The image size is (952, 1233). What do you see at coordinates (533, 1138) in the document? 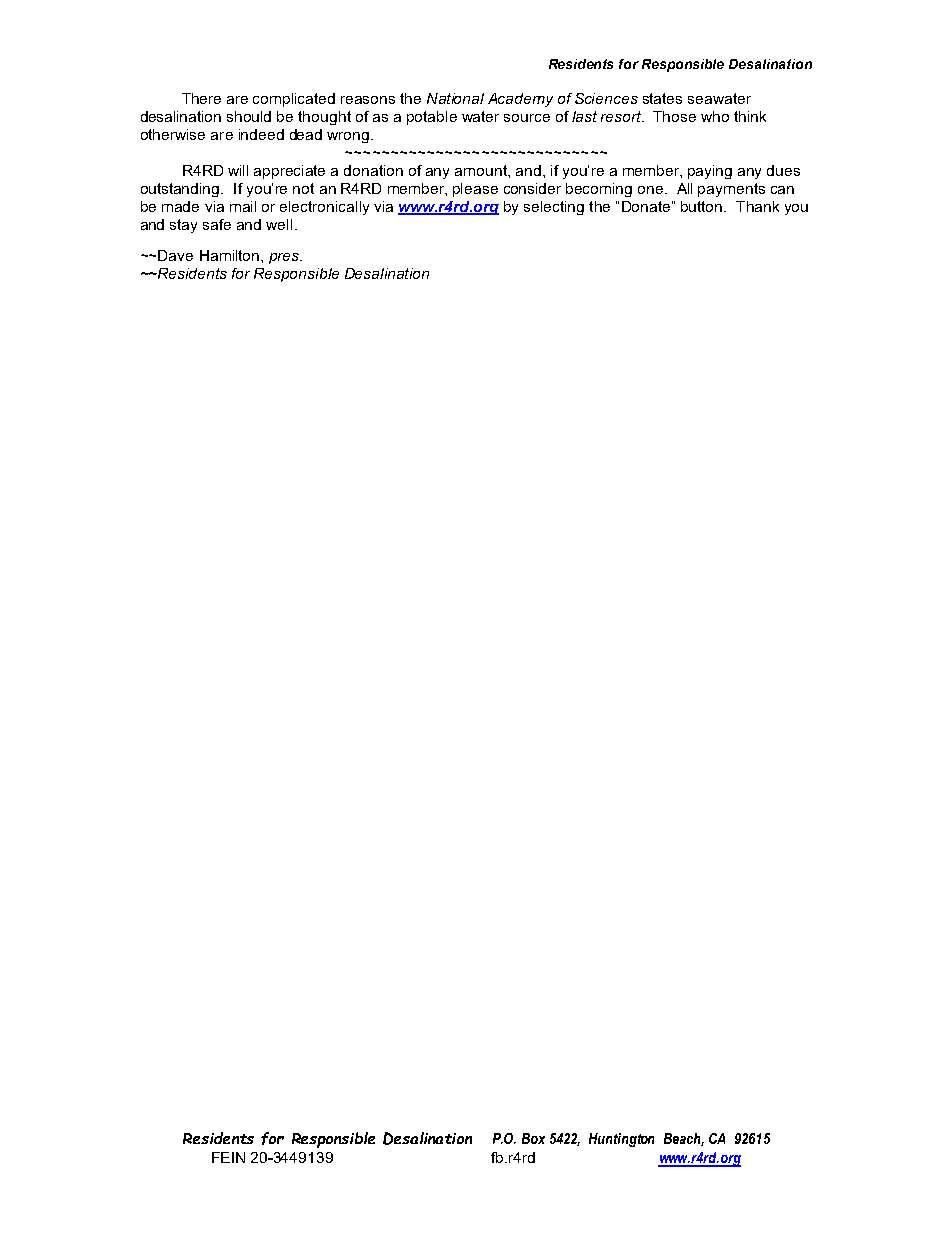
I see `Box` at bounding box center [533, 1138].
